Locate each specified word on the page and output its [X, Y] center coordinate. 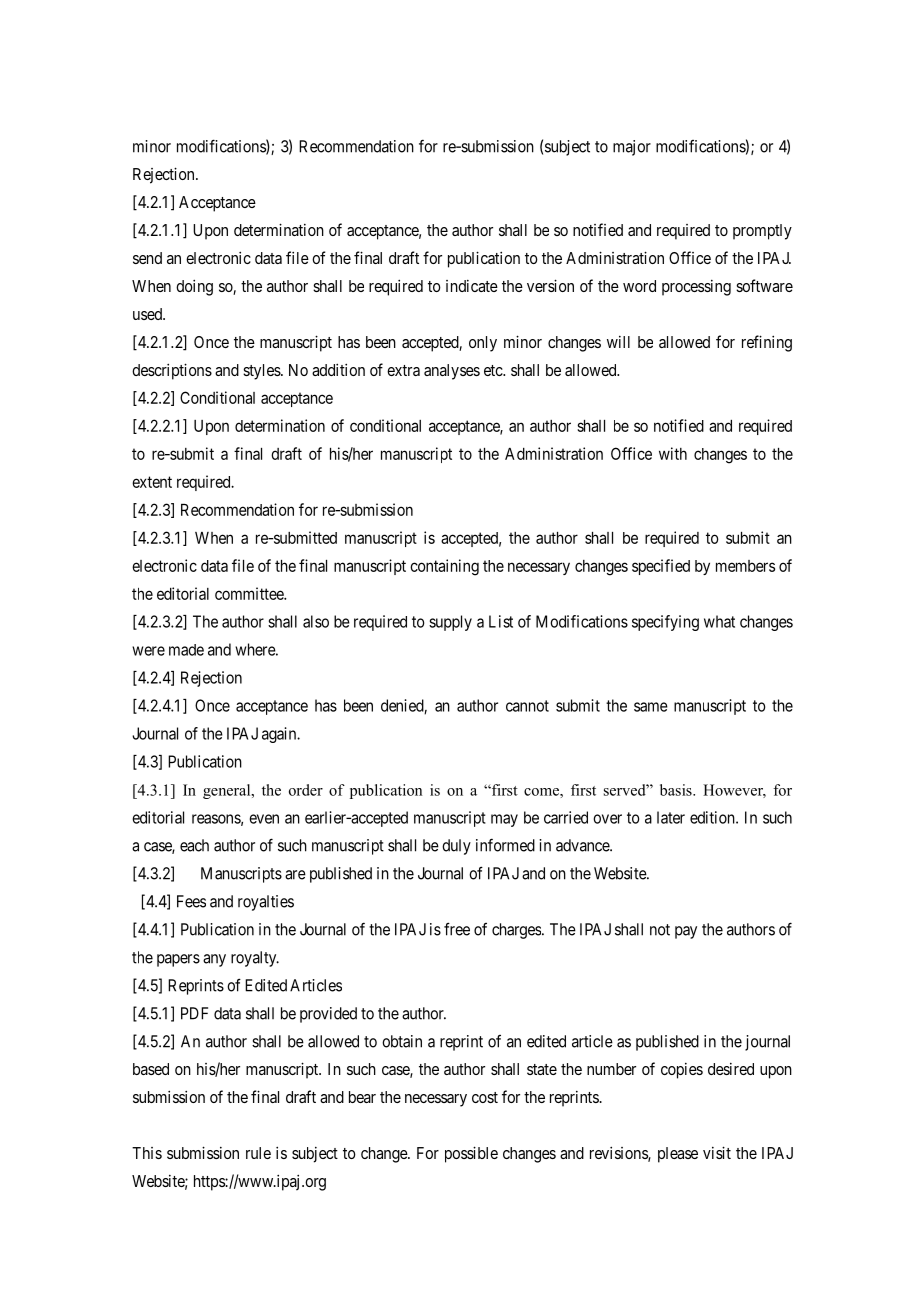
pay [686, 932]
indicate [472, 286]
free [457, 929]
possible [471, 1154]
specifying [665, 623]
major [632, 148]
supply [450, 623]
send [147, 258]
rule [258, 1153]
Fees [191, 901]
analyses [452, 372]
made [186, 650]
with [673, 453]
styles [262, 372]
